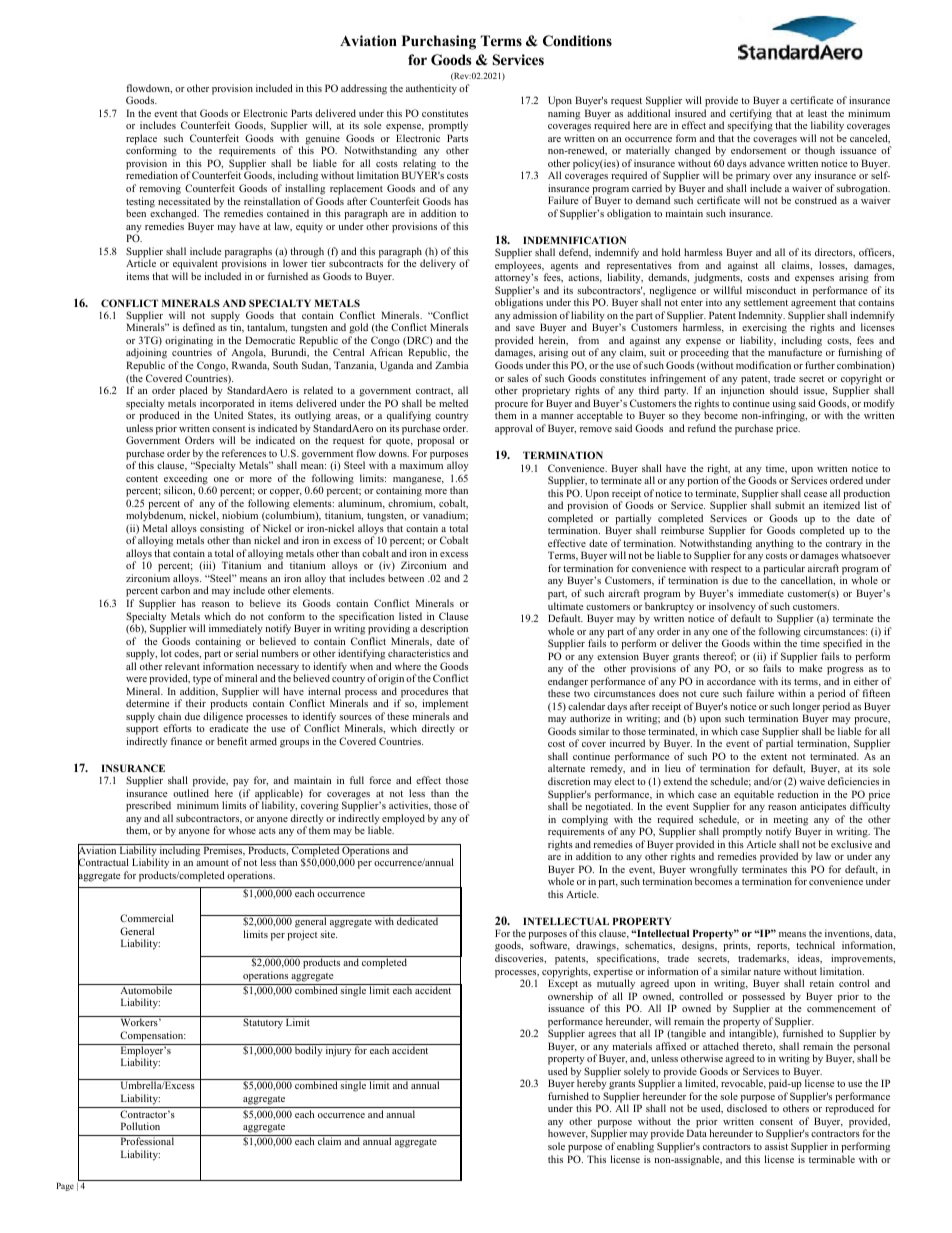 The image size is (952, 1233). What do you see at coordinates (431, 89) in the page?
I see `authenticity` at bounding box center [431, 89].
